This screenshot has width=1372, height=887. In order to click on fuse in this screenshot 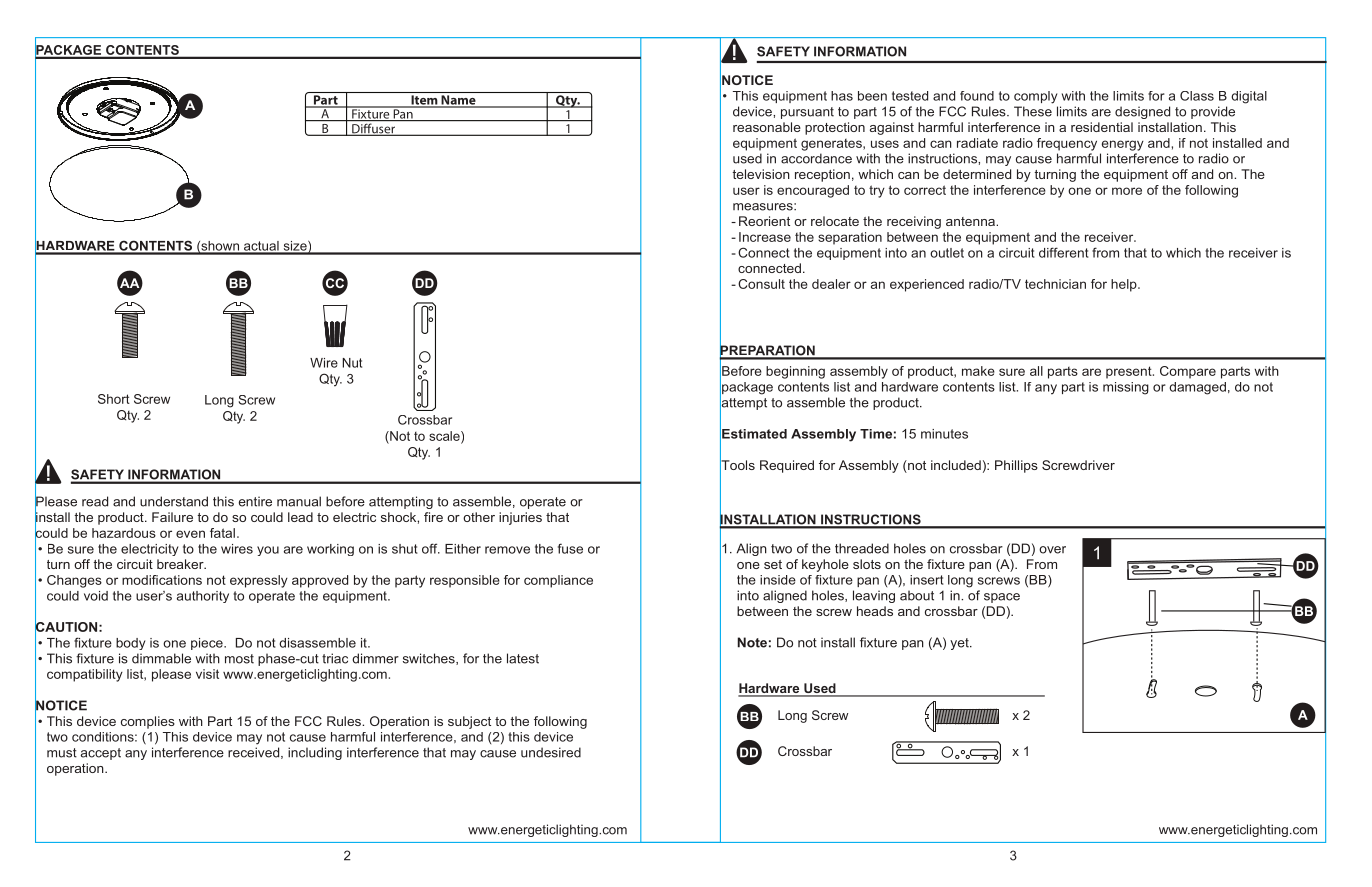, I will do `click(570, 548)`.
